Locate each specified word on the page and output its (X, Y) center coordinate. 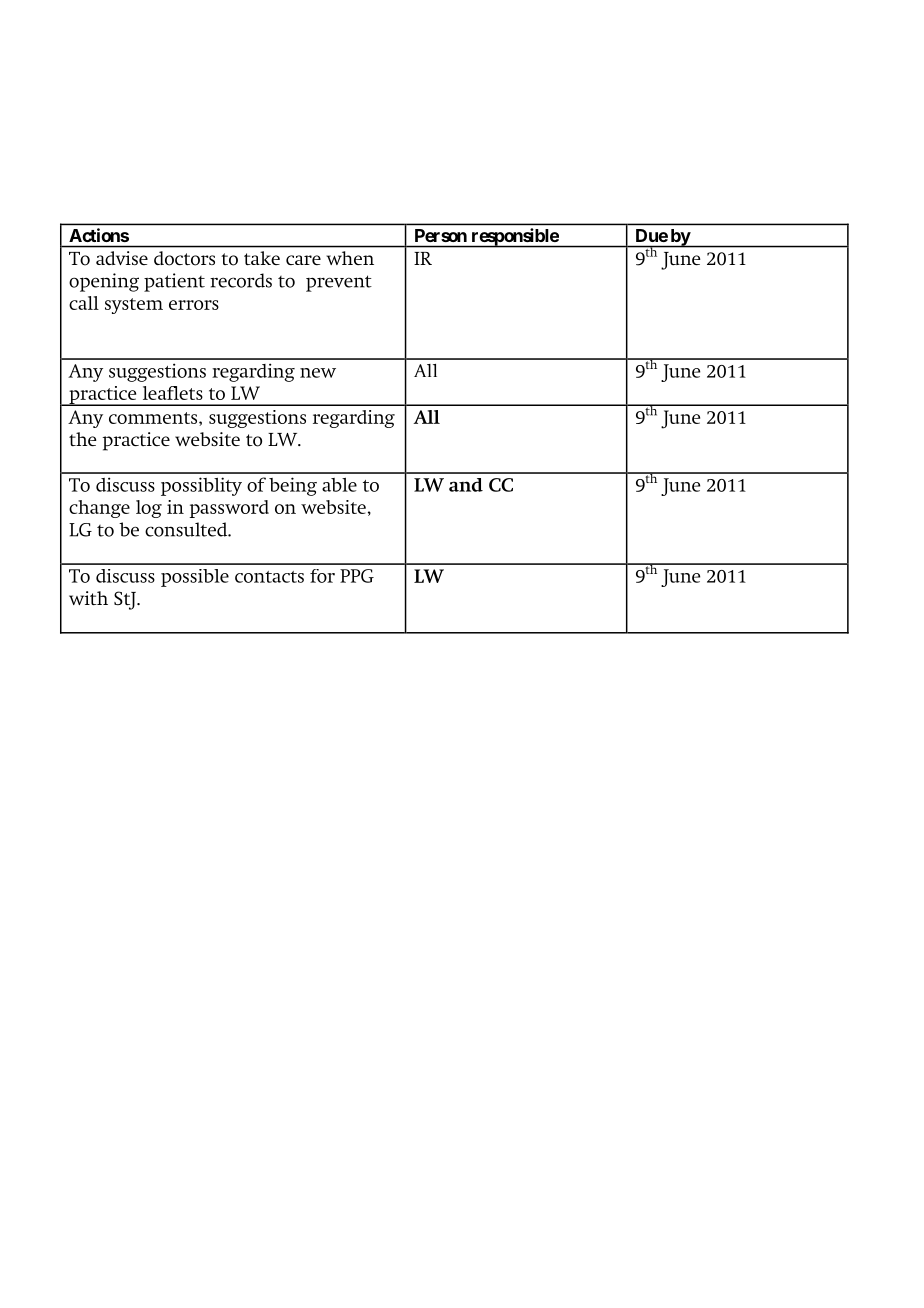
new (318, 373)
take (262, 258)
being (293, 486)
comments (154, 419)
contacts (269, 577)
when (350, 258)
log (149, 509)
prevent (339, 283)
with (88, 598)
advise (122, 258)
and (466, 485)
